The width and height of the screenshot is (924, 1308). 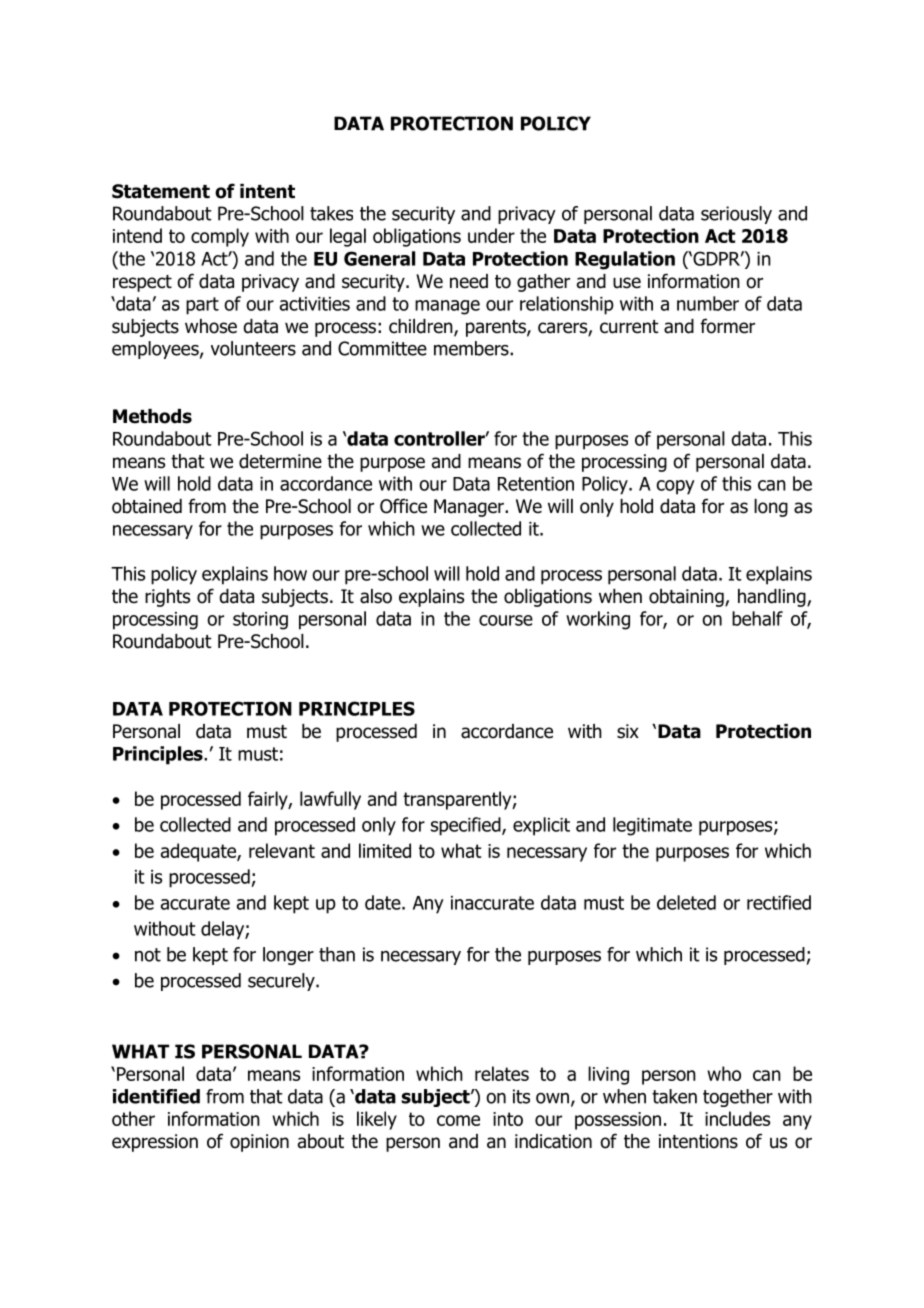 What do you see at coordinates (220, 237) in the screenshot?
I see `comply` at bounding box center [220, 237].
